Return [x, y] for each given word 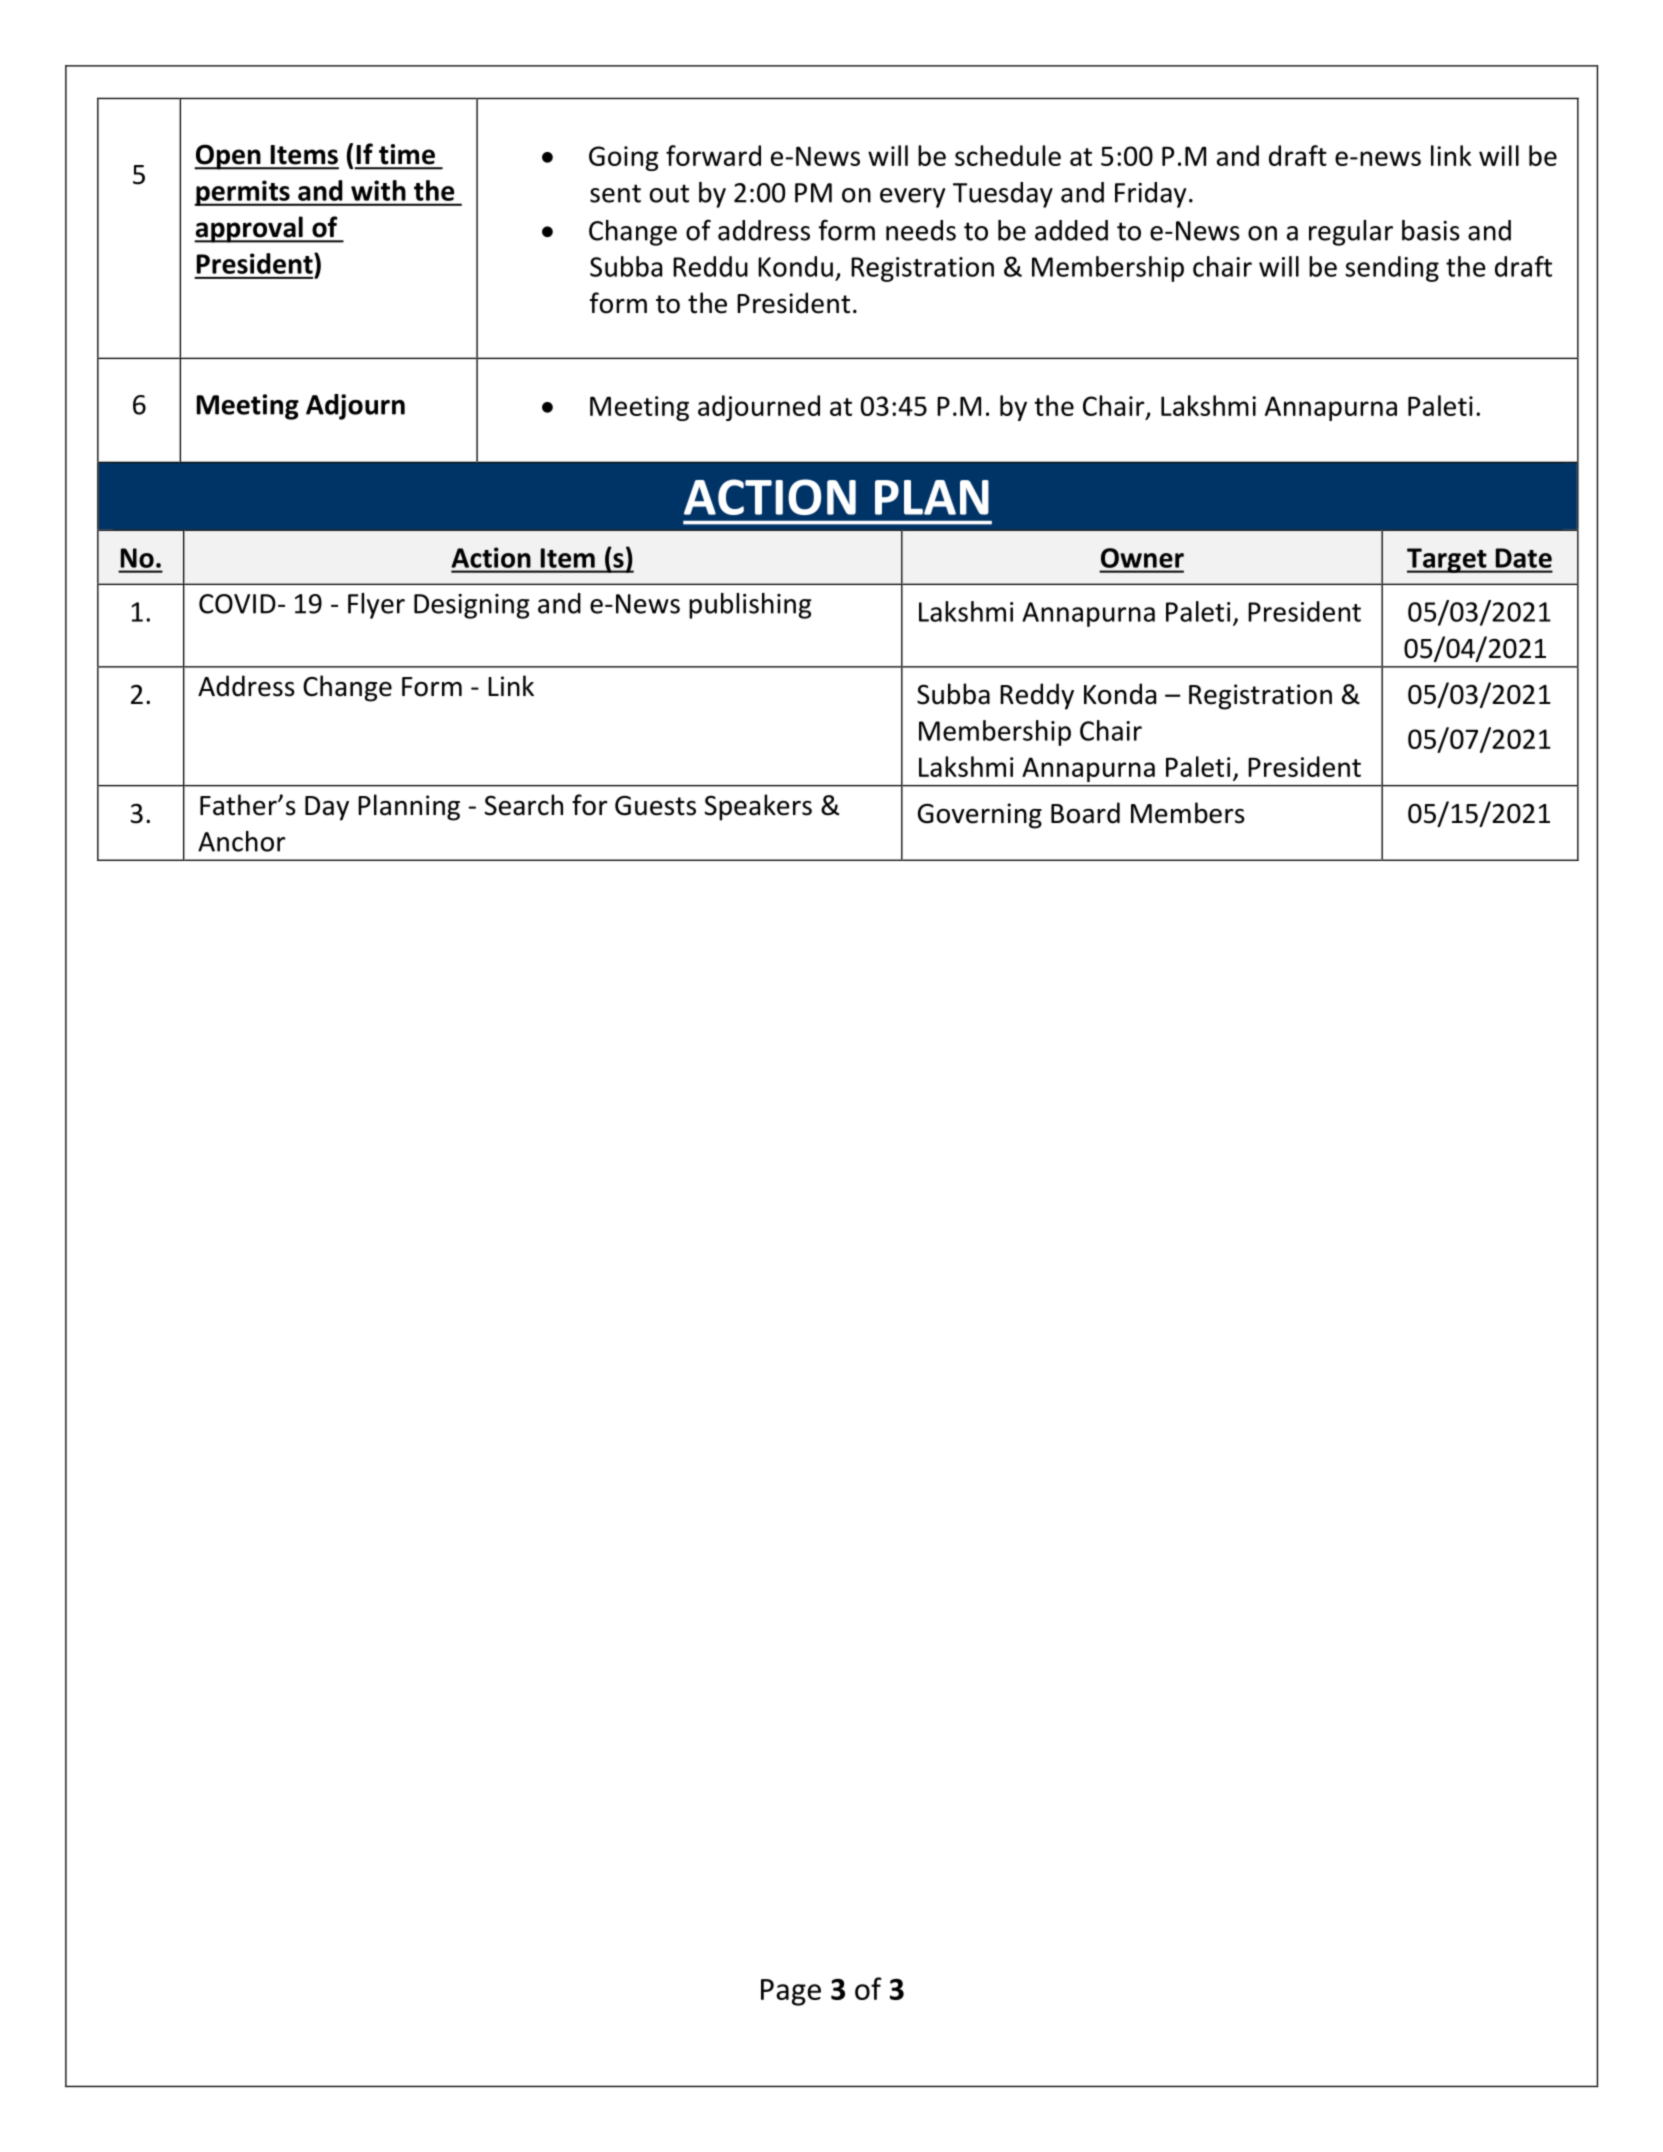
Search [524, 805]
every [912, 198]
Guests [655, 806]
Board [1085, 813]
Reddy [1037, 696]
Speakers [758, 807]
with [378, 190]
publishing [750, 606]
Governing [980, 816]
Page [791, 1992]
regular [1351, 233]
